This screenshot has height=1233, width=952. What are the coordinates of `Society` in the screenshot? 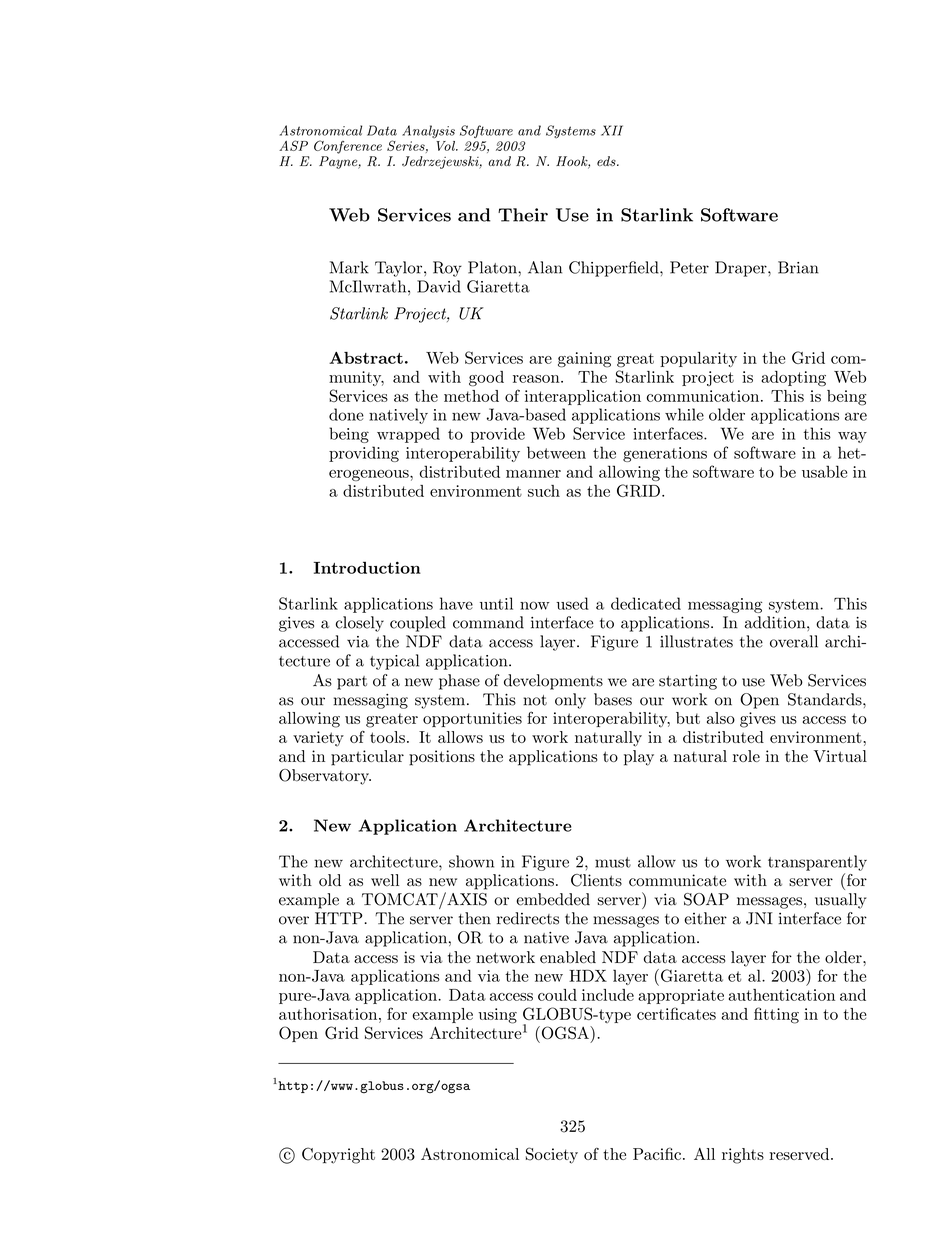 It's located at (552, 1155).
